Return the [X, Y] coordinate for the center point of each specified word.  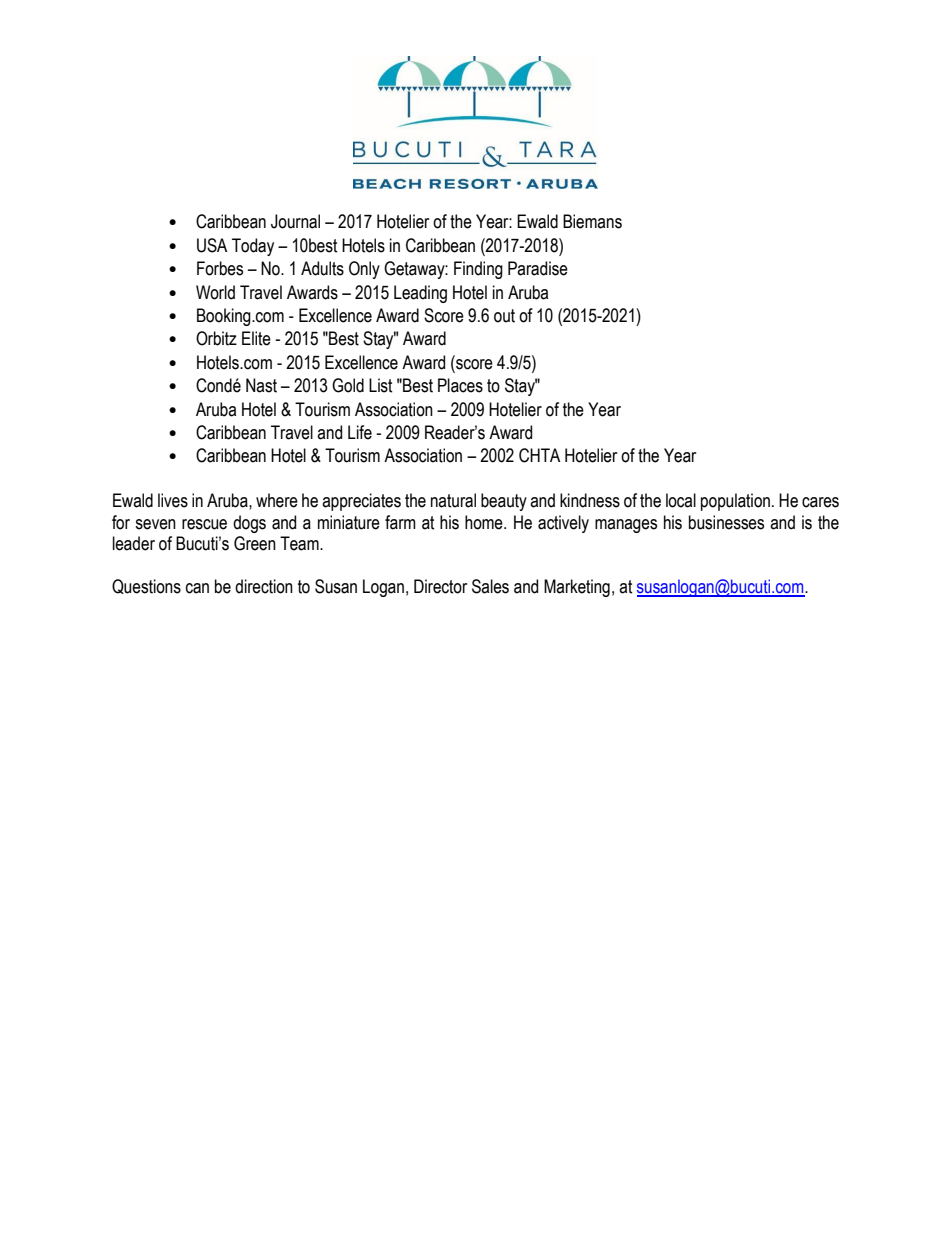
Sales [490, 586]
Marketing [577, 588]
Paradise [538, 268]
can [197, 588]
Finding [478, 270]
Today [253, 247]
